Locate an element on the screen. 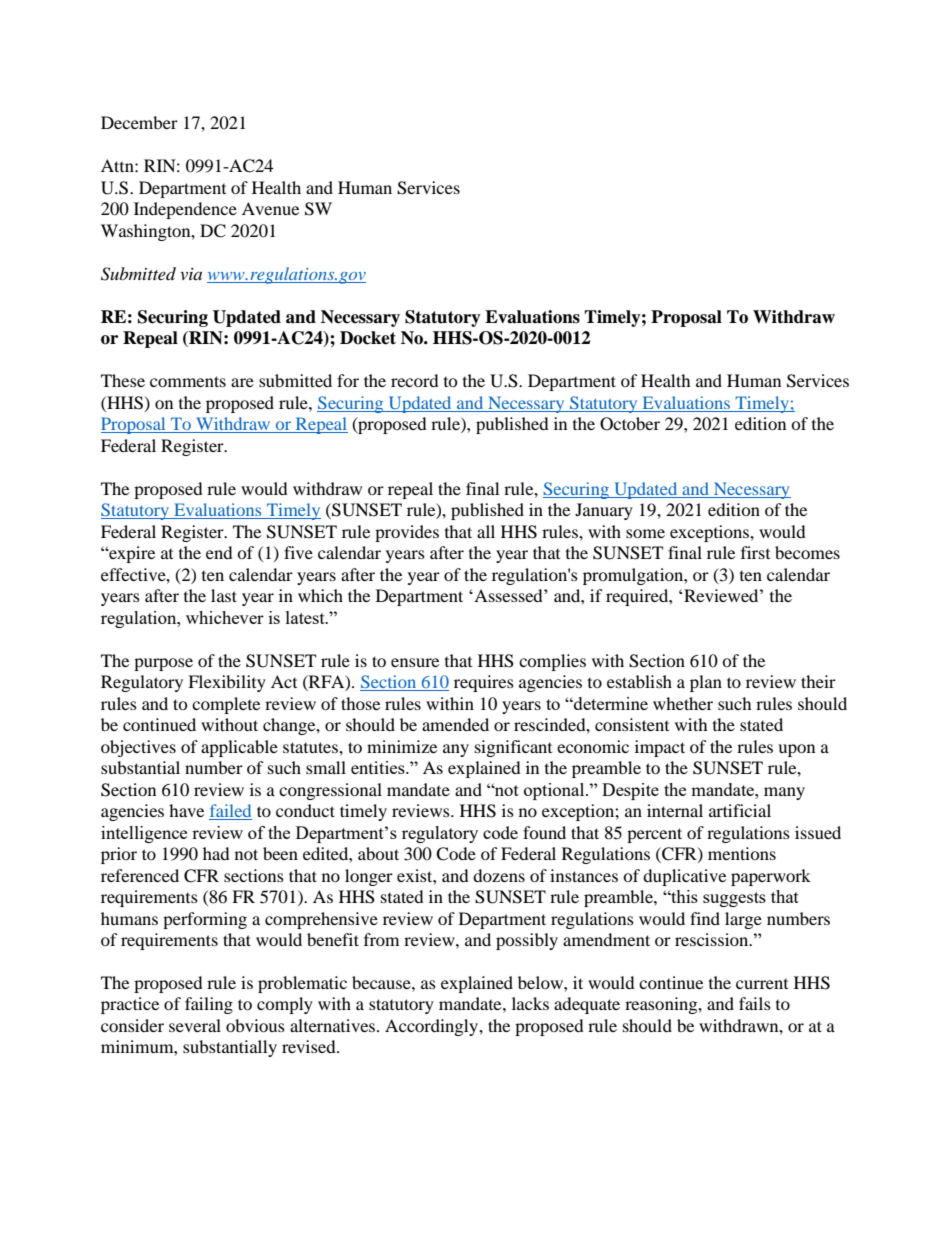 This screenshot has height=1233, width=952. Avenue is located at coordinates (270, 208).
